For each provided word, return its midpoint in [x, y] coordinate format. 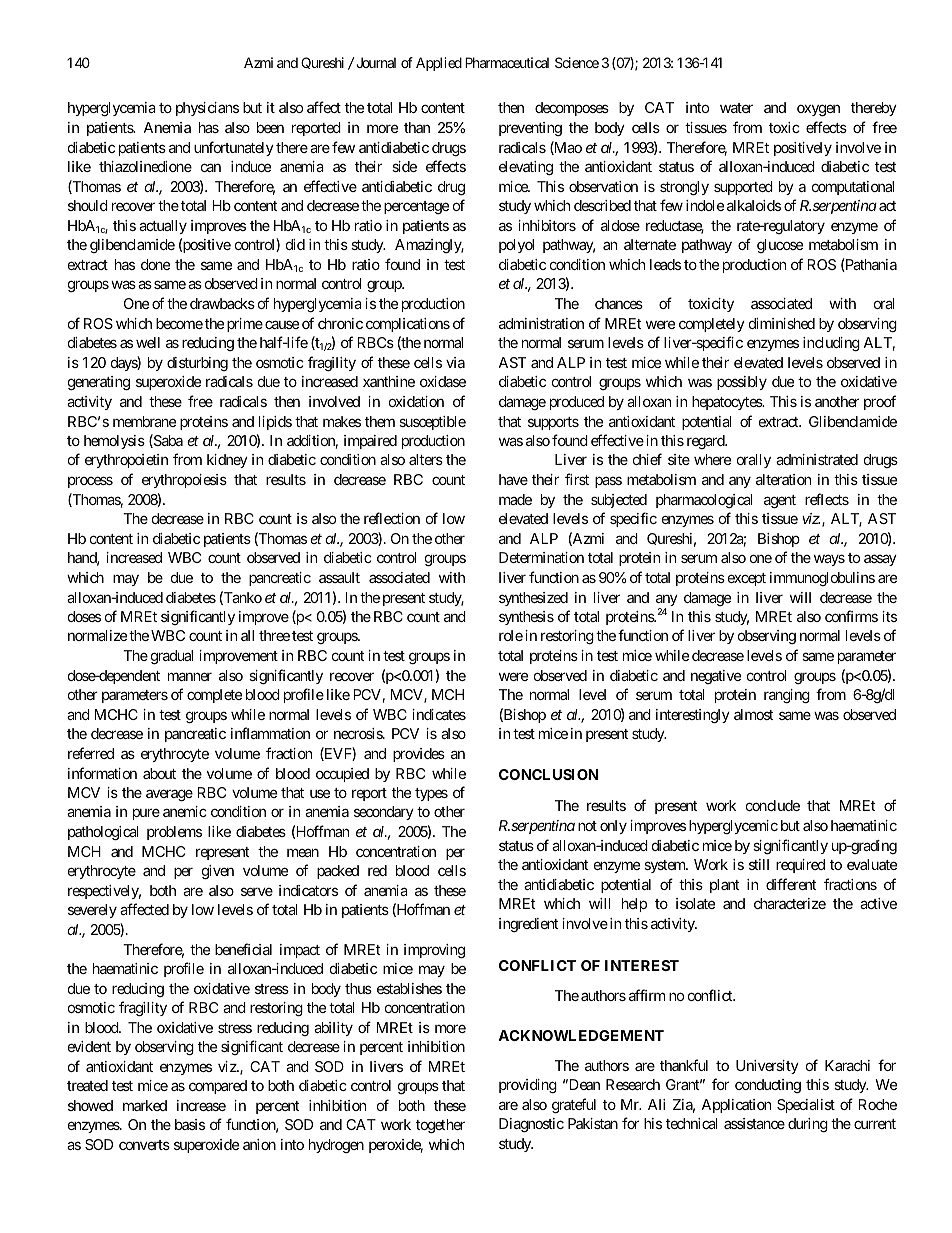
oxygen [818, 110]
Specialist [806, 1106]
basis [190, 1124]
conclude [773, 805]
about [159, 773]
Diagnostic [531, 1125]
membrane [144, 421]
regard [706, 442]
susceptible [432, 423]
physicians [207, 109]
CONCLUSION [548, 774]
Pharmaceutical [507, 62]
